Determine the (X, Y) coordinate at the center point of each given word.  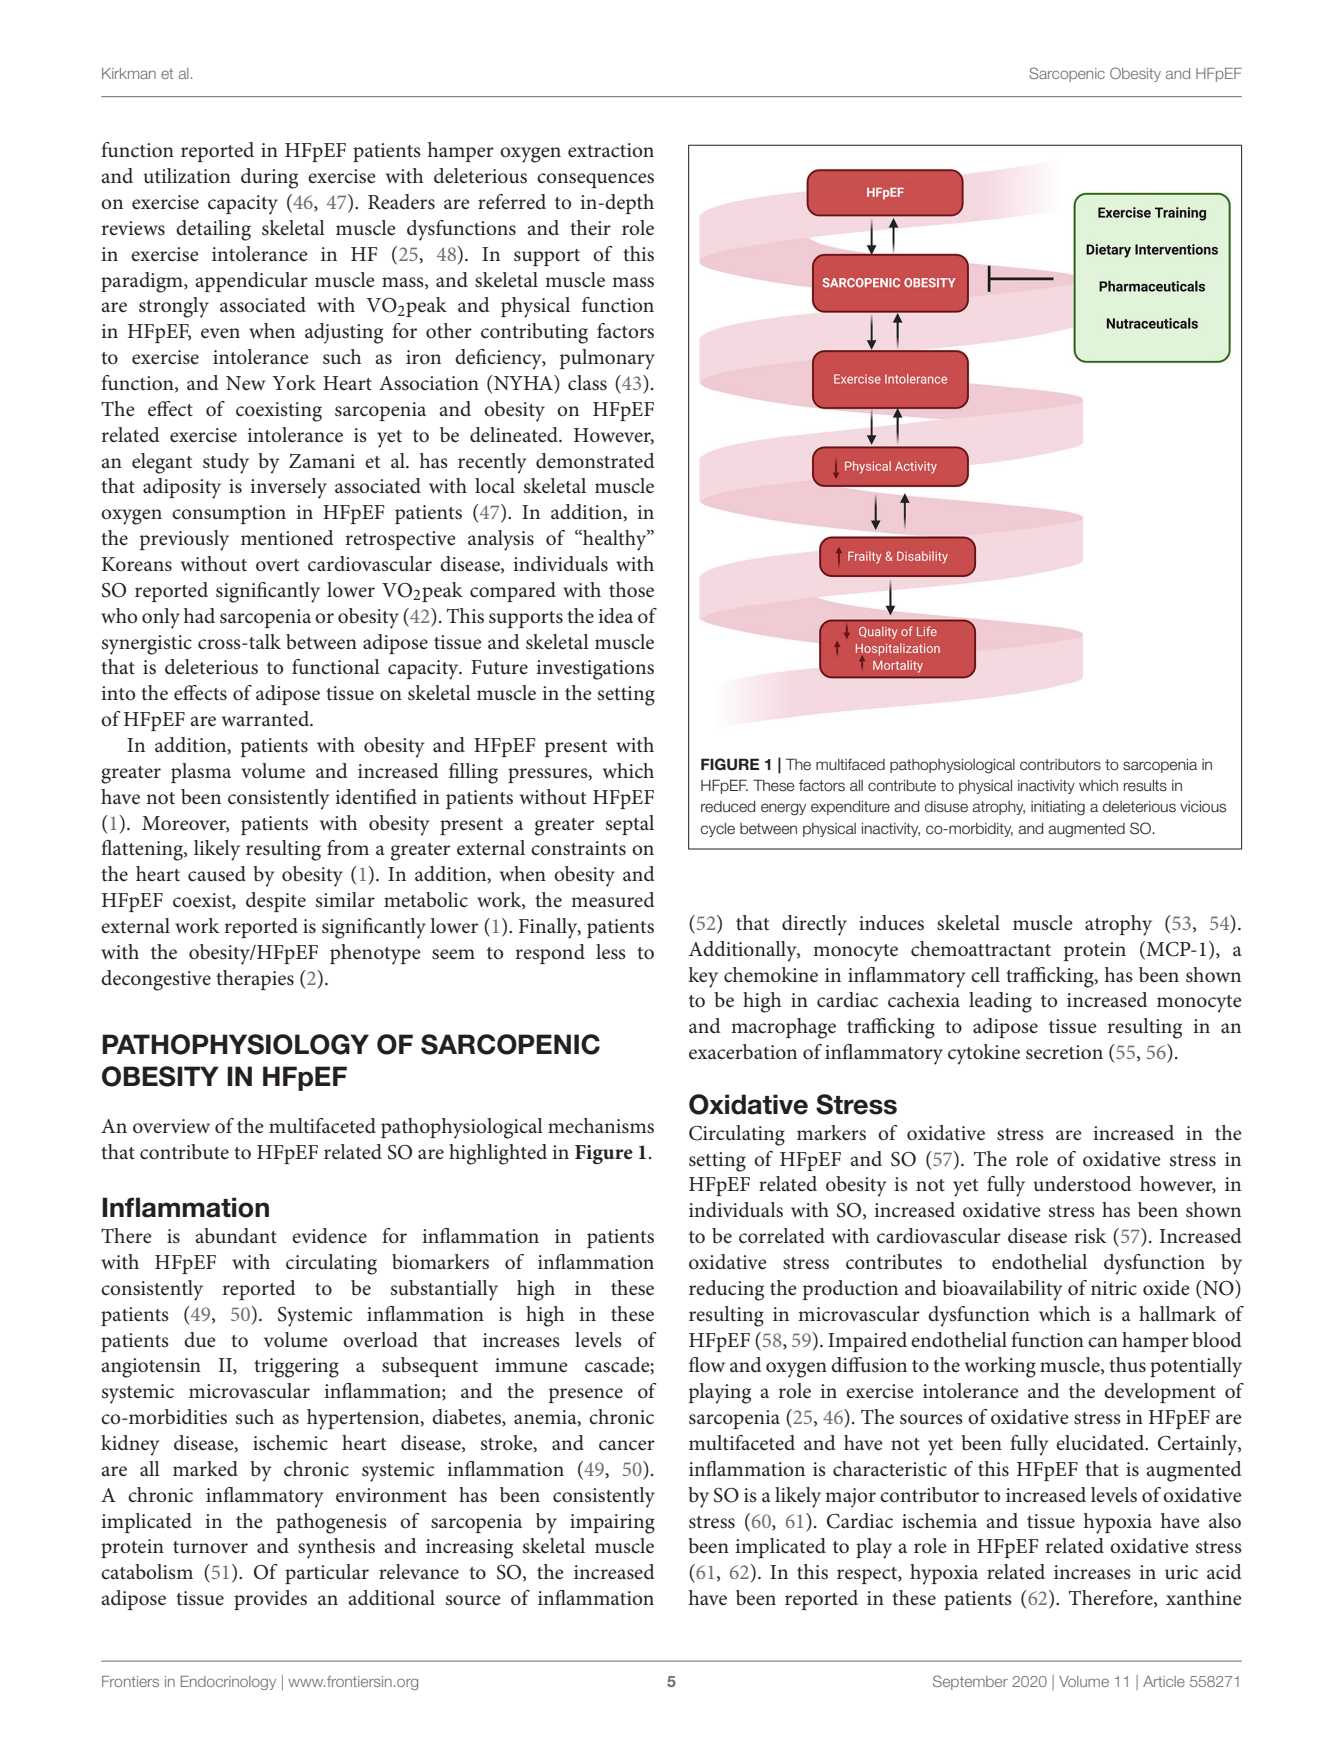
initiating (1058, 808)
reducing (726, 1290)
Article (1164, 1681)
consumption (229, 514)
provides (270, 1600)
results (1145, 786)
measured (613, 900)
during (269, 178)
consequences (595, 180)
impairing (612, 1524)
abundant (236, 1236)
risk (1090, 1236)
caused (217, 874)
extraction (611, 150)
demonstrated (595, 461)
